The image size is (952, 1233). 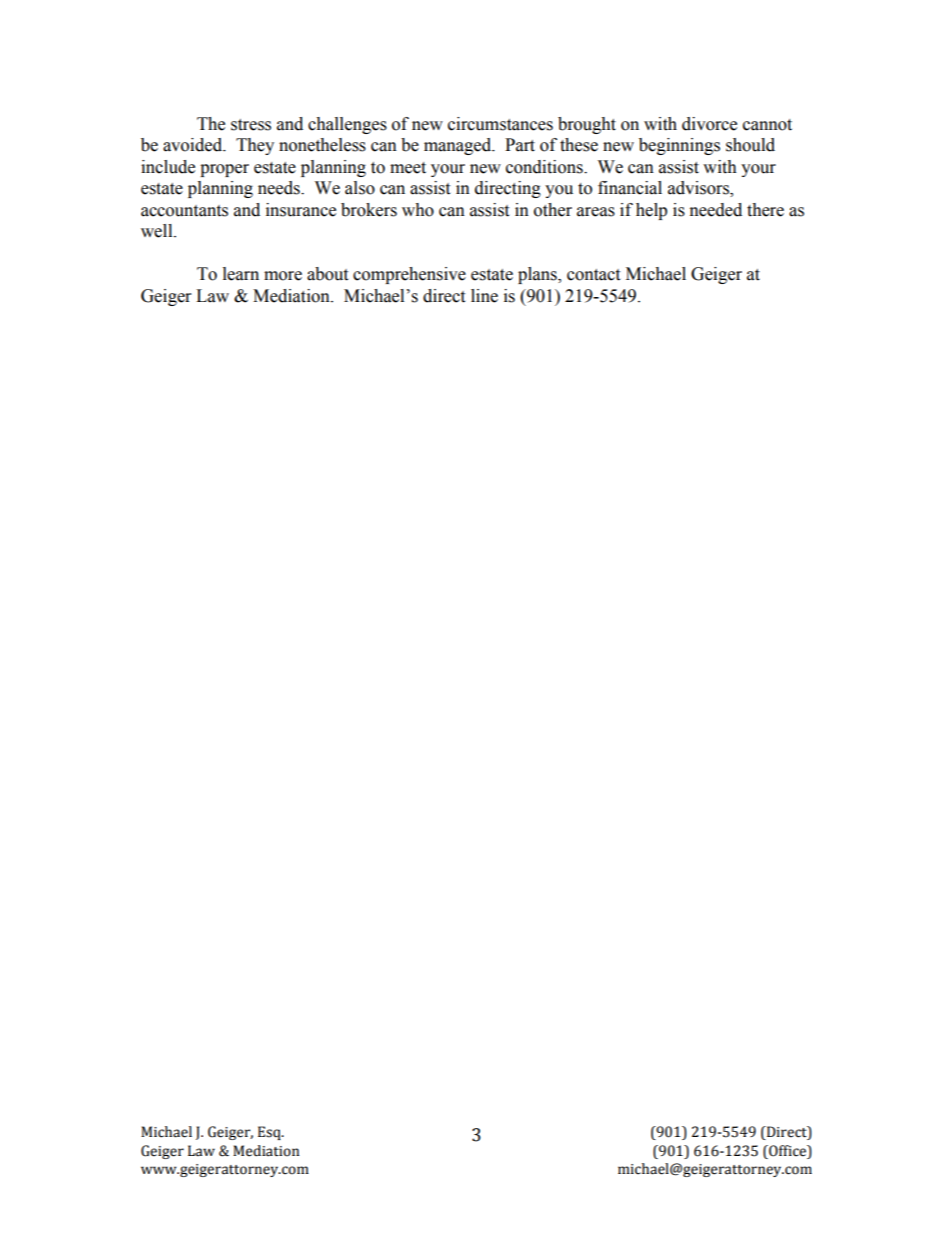 I want to click on Esq, so click(x=270, y=1133).
